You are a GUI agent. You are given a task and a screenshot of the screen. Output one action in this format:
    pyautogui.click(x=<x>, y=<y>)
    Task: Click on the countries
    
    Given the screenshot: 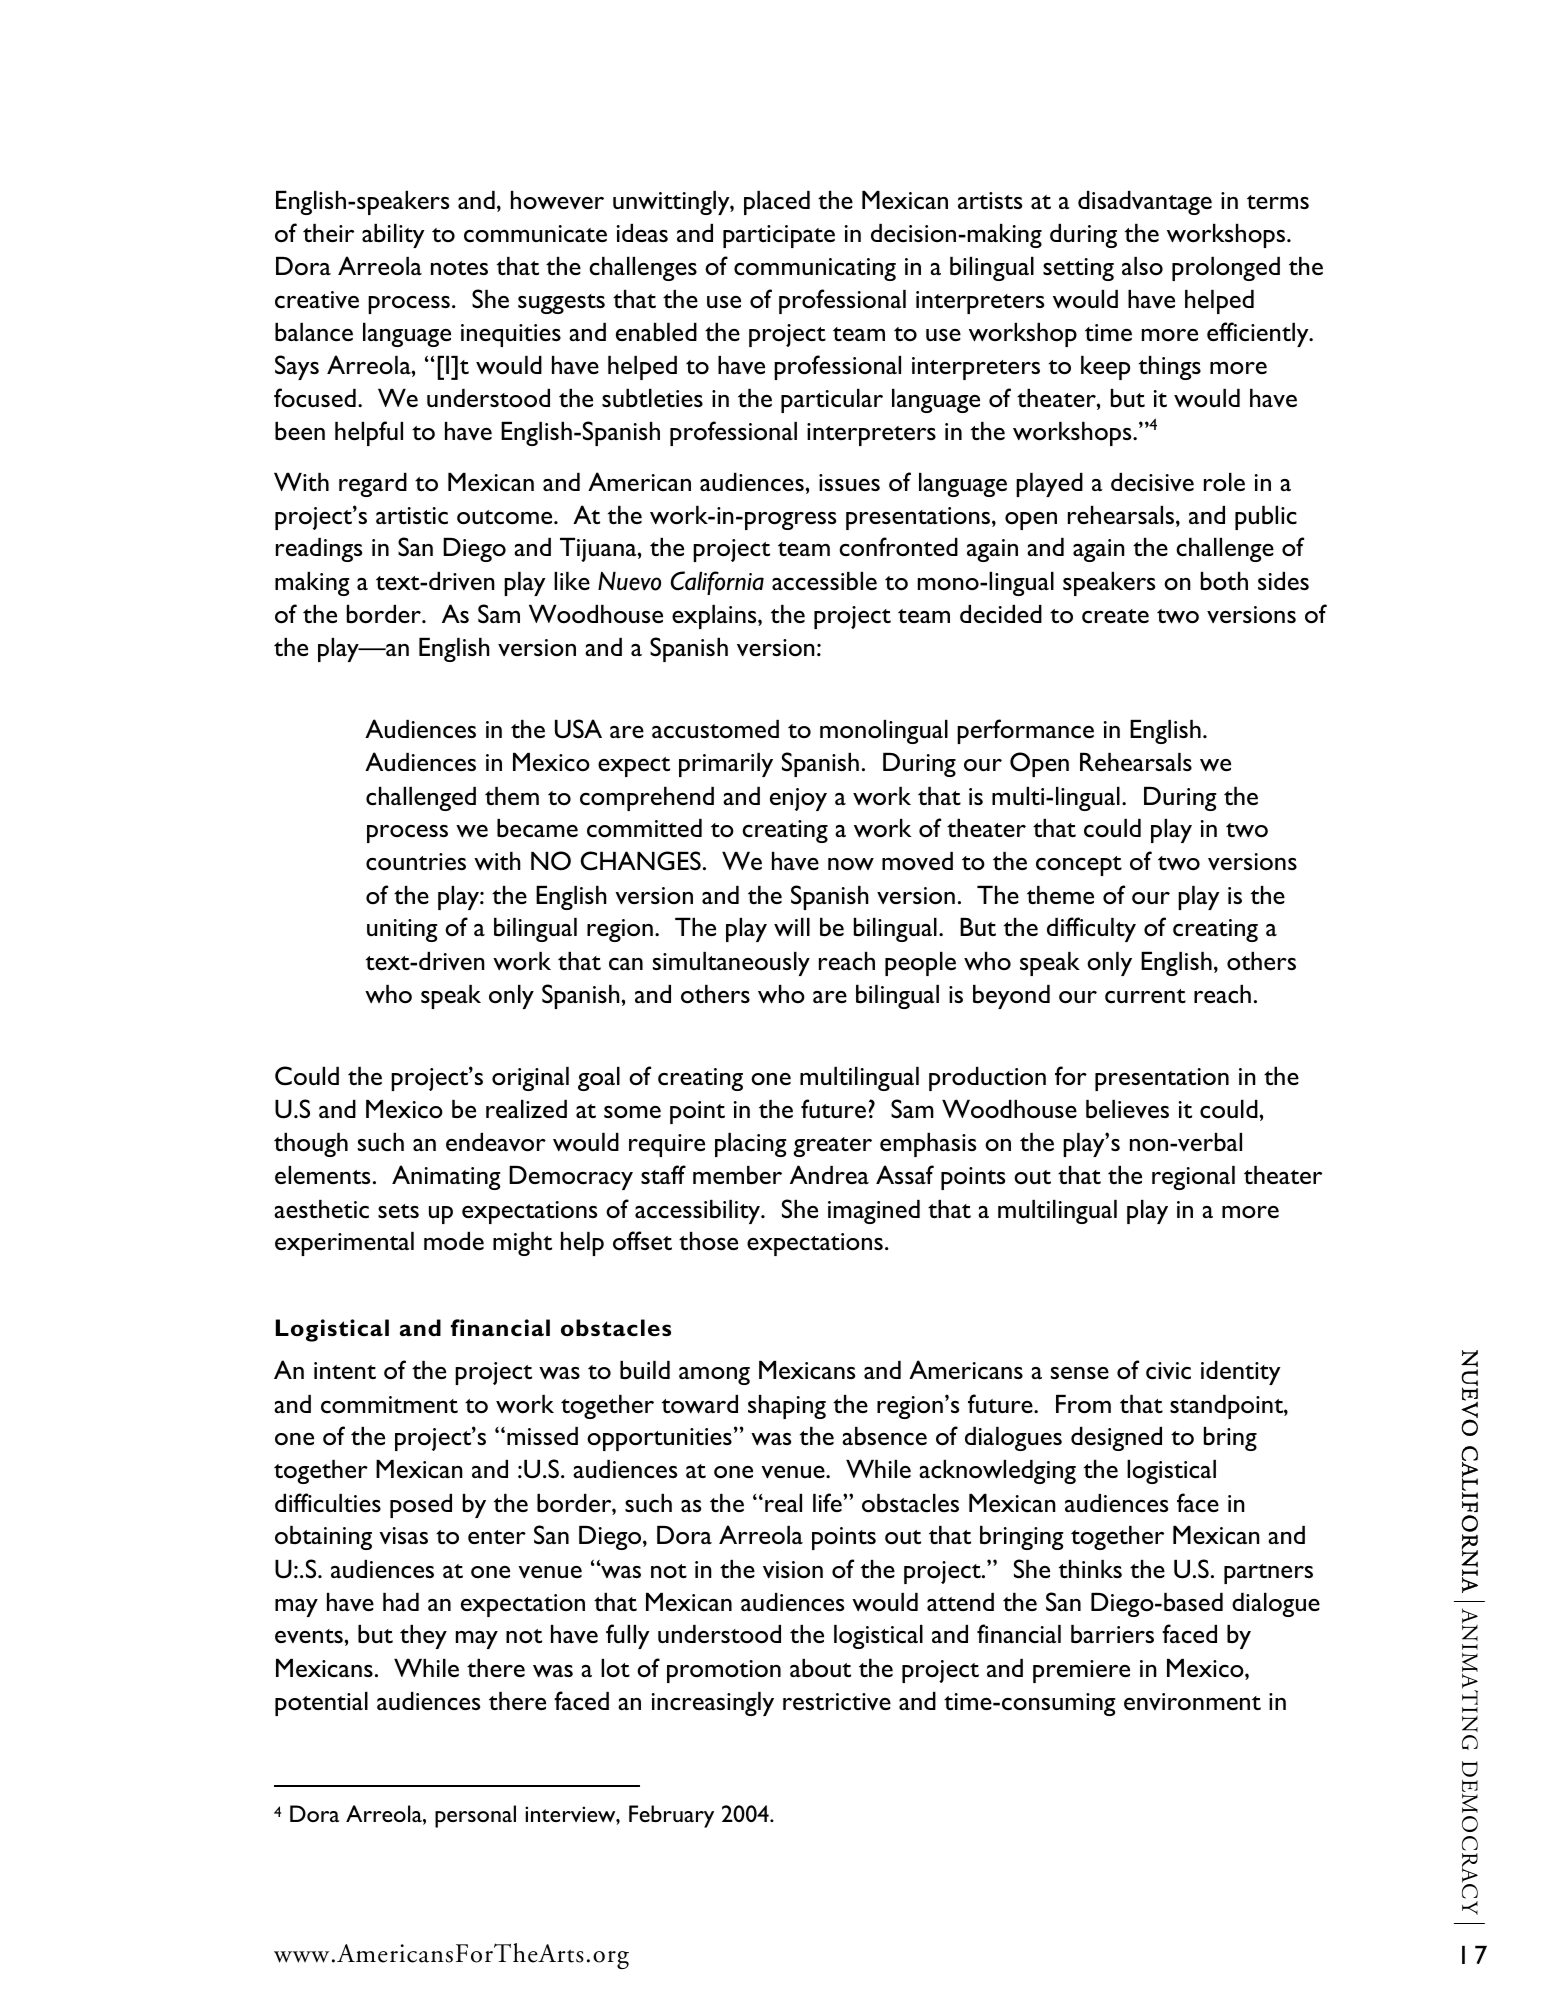 What is the action you would take?
    pyautogui.click(x=416, y=862)
